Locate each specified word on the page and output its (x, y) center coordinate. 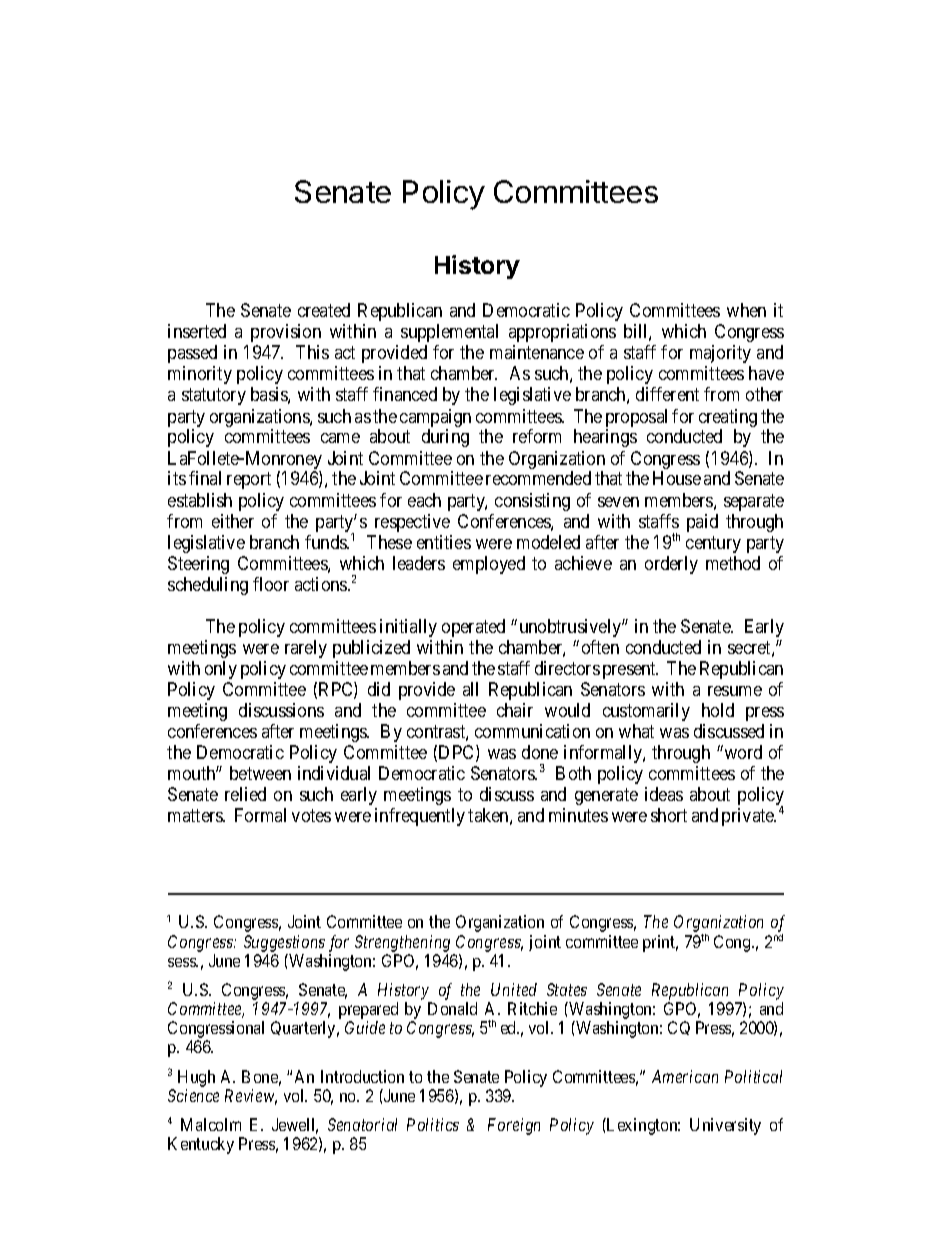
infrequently (420, 817)
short (669, 815)
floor (271, 584)
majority (720, 354)
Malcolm (211, 1124)
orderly (671, 565)
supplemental (449, 333)
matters (196, 815)
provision (286, 333)
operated (473, 628)
